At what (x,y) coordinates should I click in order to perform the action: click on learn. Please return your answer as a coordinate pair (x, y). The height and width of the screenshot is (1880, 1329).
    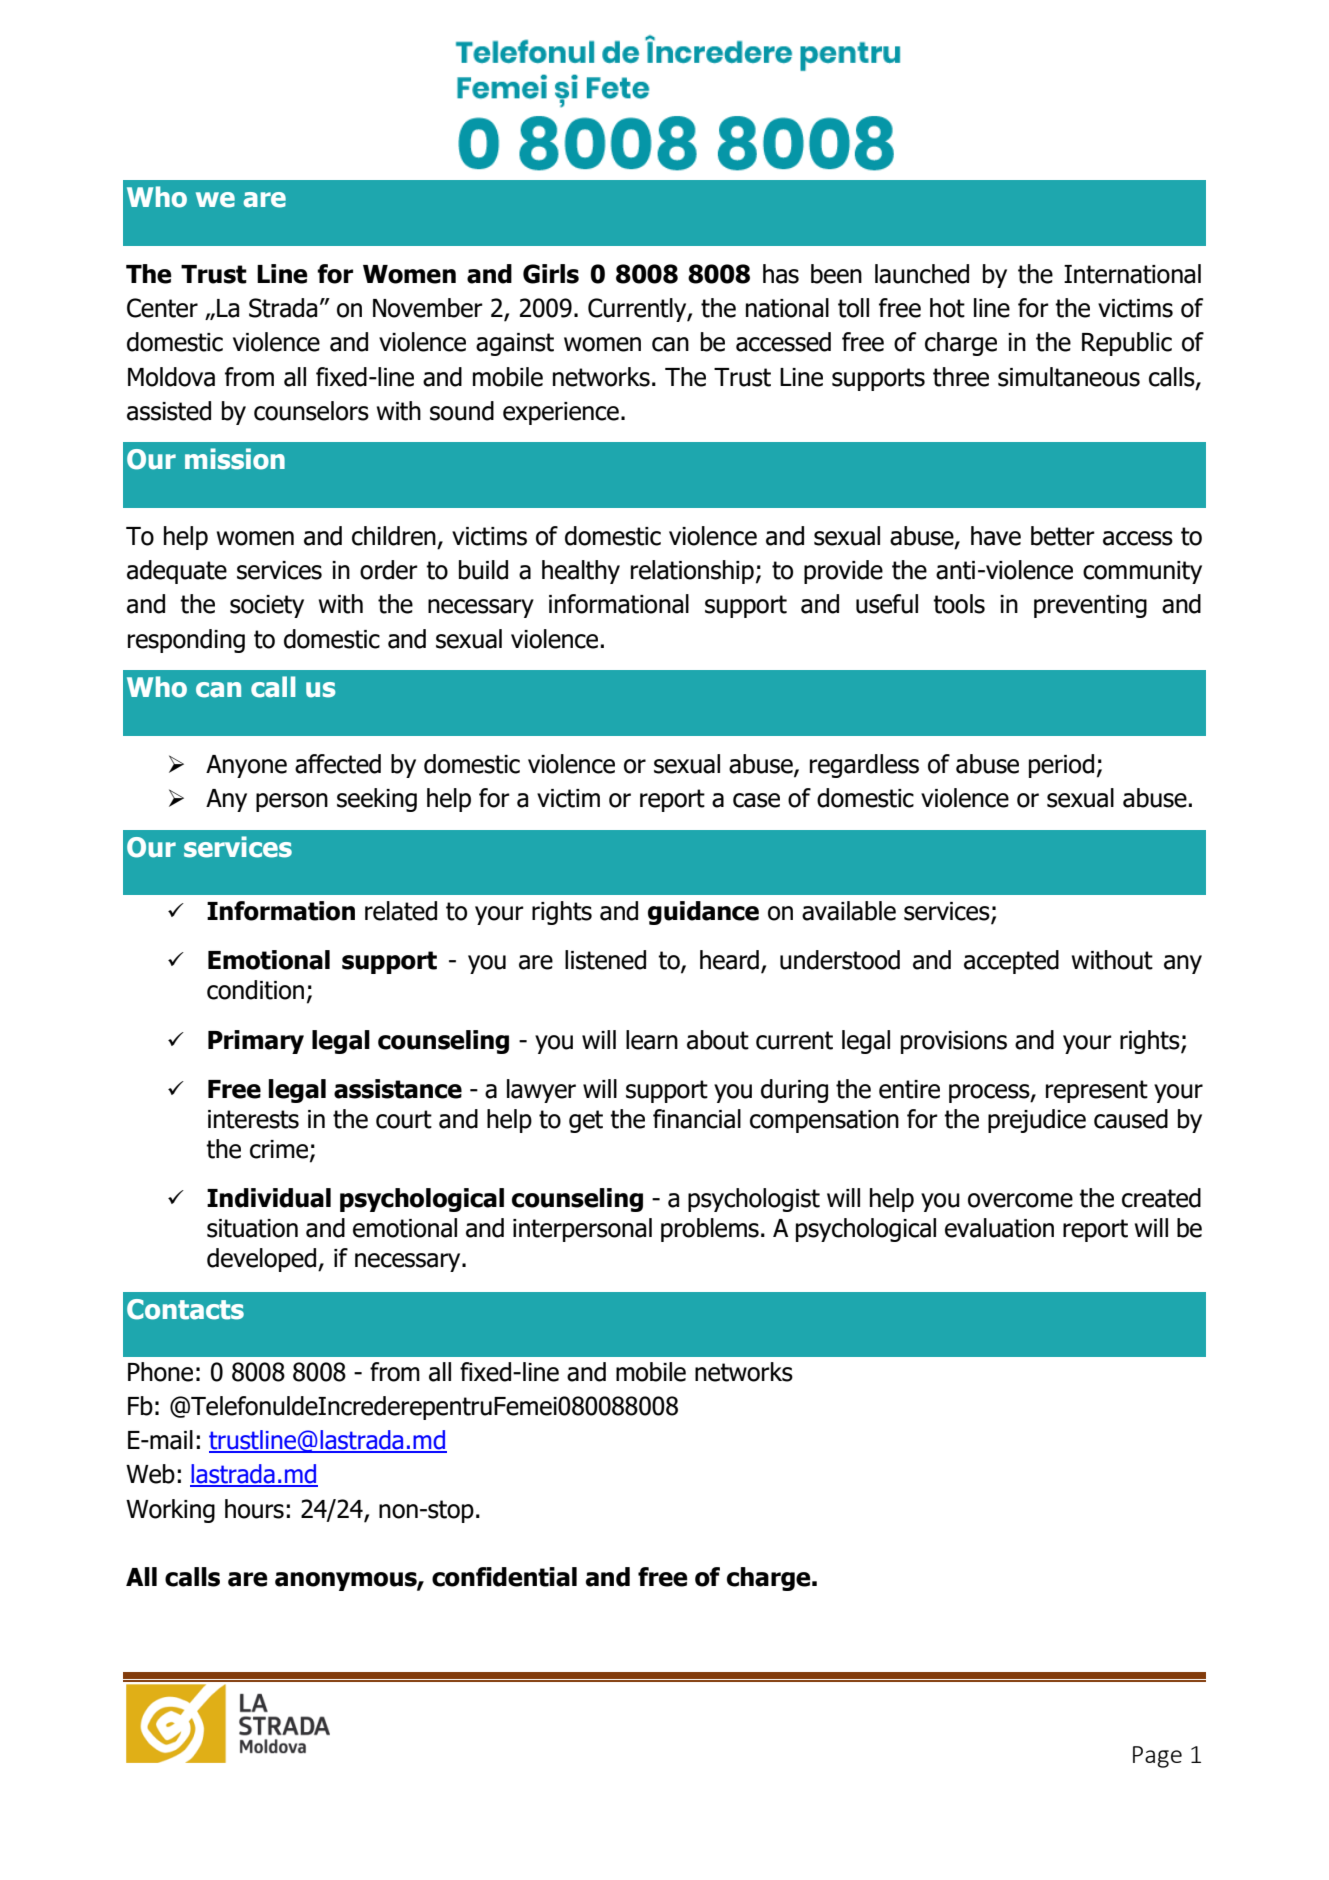
    Looking at the image, I should click on (652, 1040).
